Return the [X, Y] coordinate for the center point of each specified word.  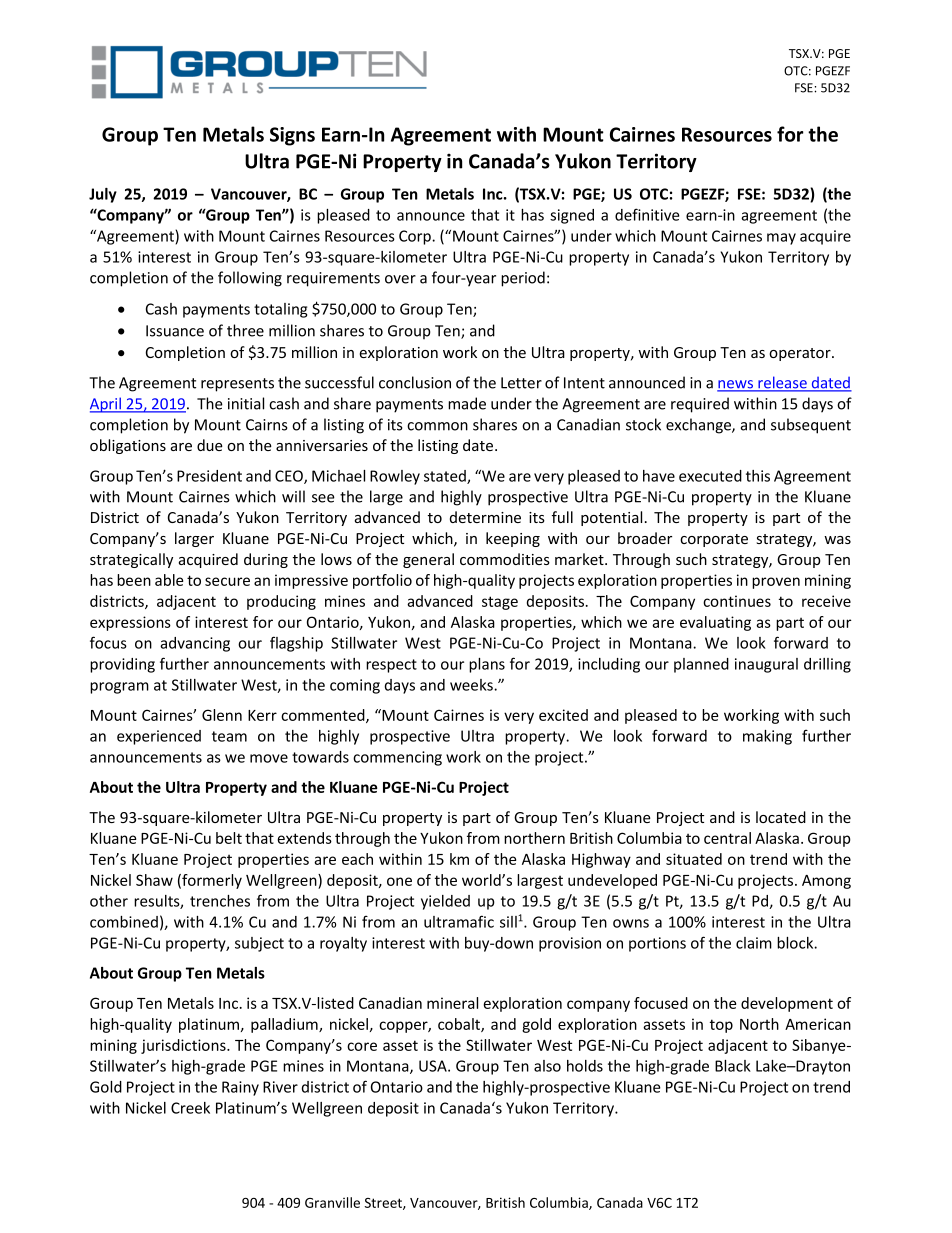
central [727, 838]
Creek [190, 1108]
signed [572, 216]
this [758, 476]
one [399, 881]
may [781, 239]
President [209, 476]
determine [485, 517]
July [103, 195]
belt [229, 838]
